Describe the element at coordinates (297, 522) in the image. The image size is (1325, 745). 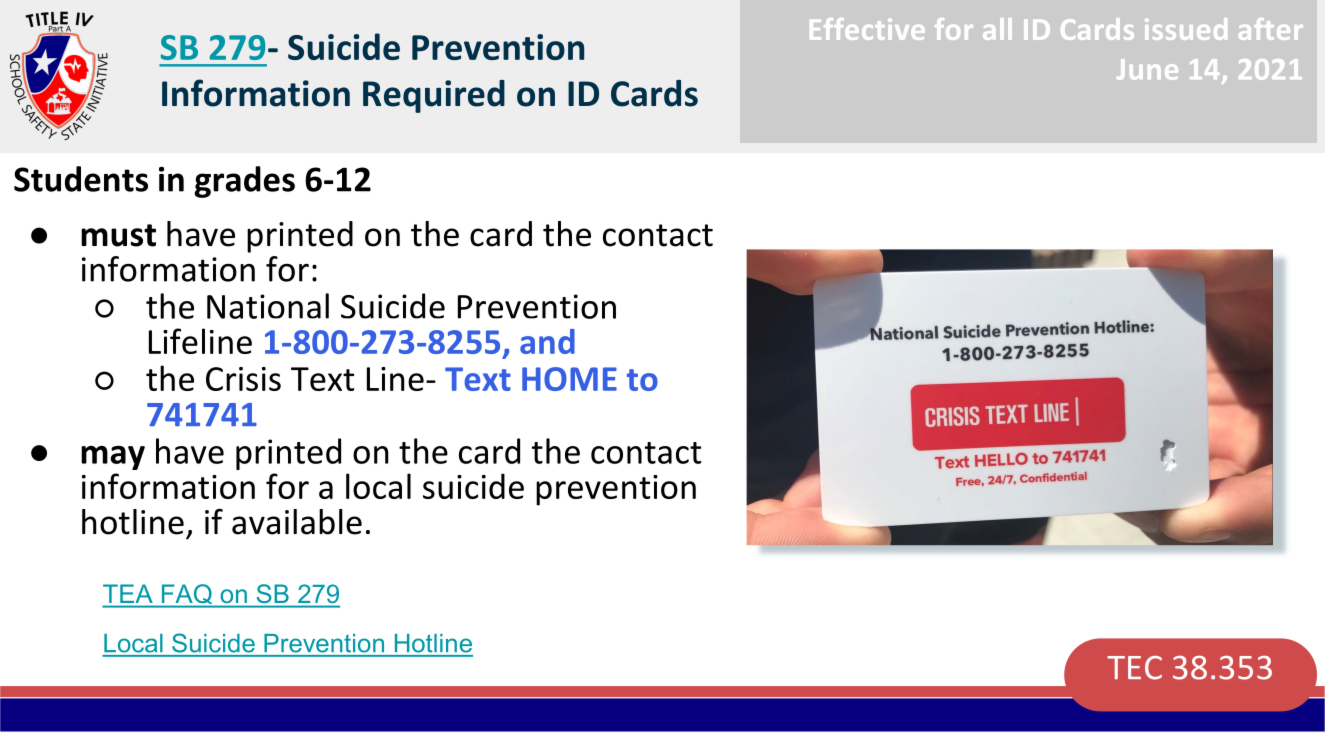
I see `available` at that location.
